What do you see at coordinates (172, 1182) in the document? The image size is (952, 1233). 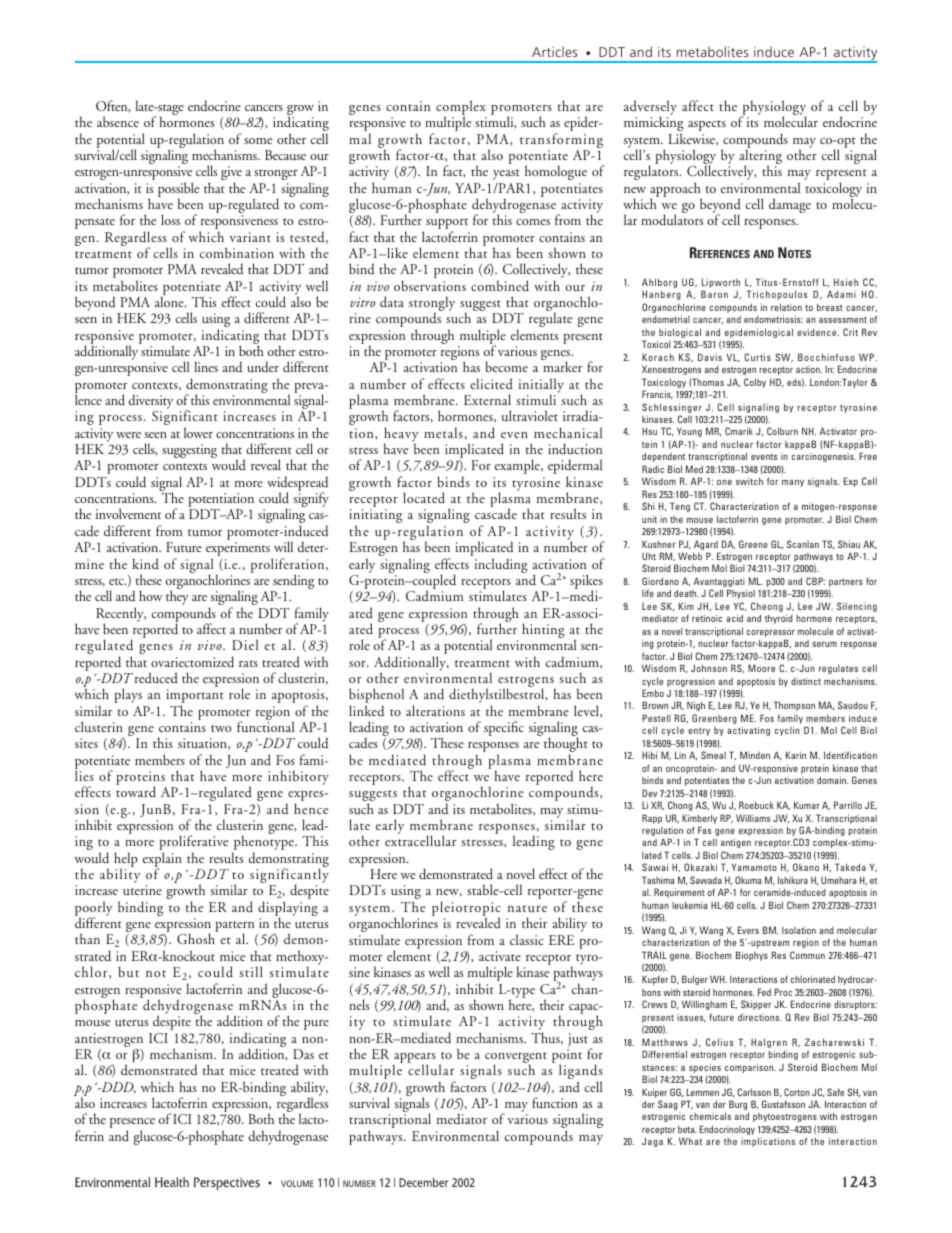 I see `Health` at bounding box center [172, 1182].
